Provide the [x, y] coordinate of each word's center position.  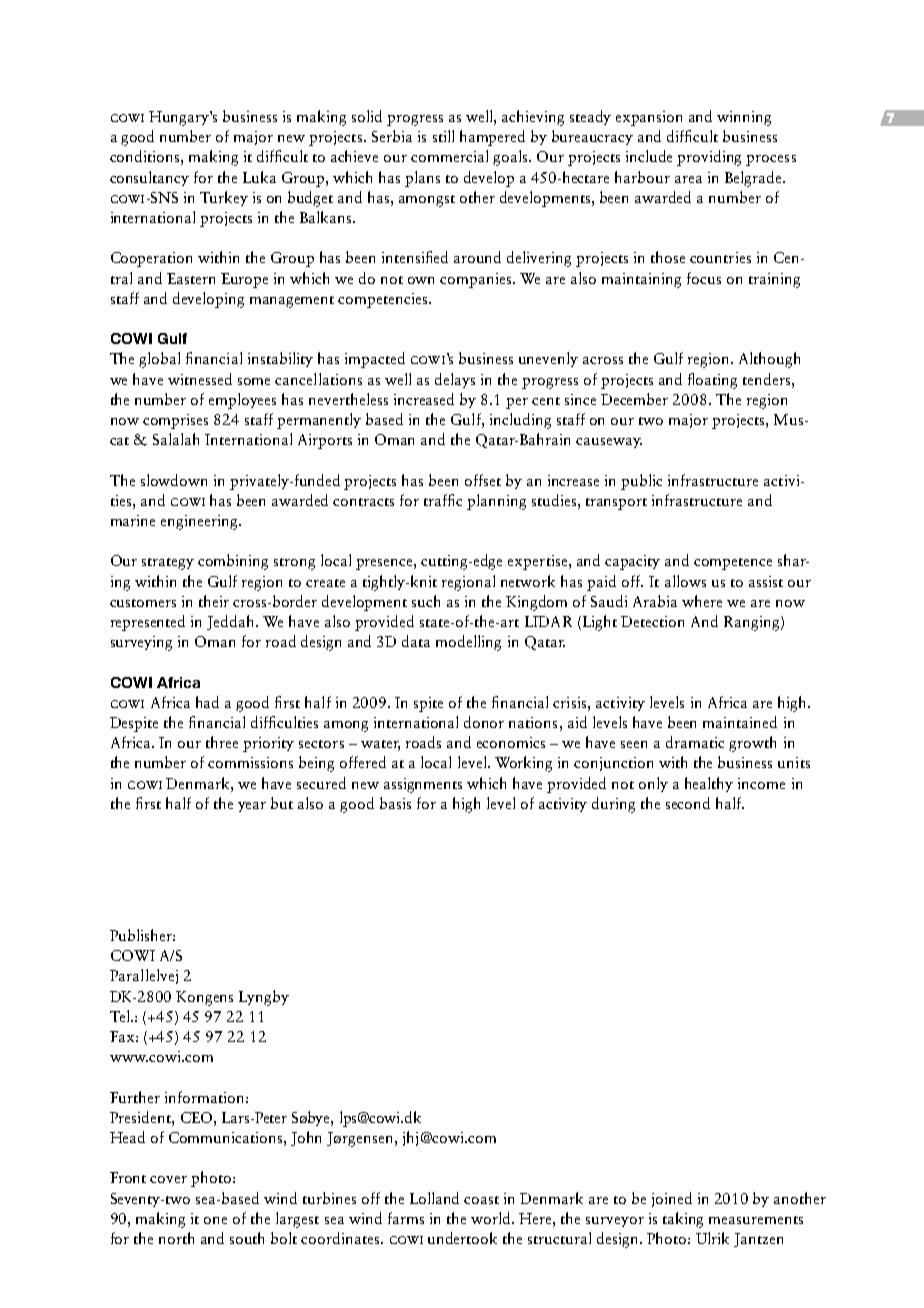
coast [481, 1200]
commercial [449, 156]
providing [709, 158]
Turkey [224, 198]
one [215, 1220]
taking [683, 1220]
